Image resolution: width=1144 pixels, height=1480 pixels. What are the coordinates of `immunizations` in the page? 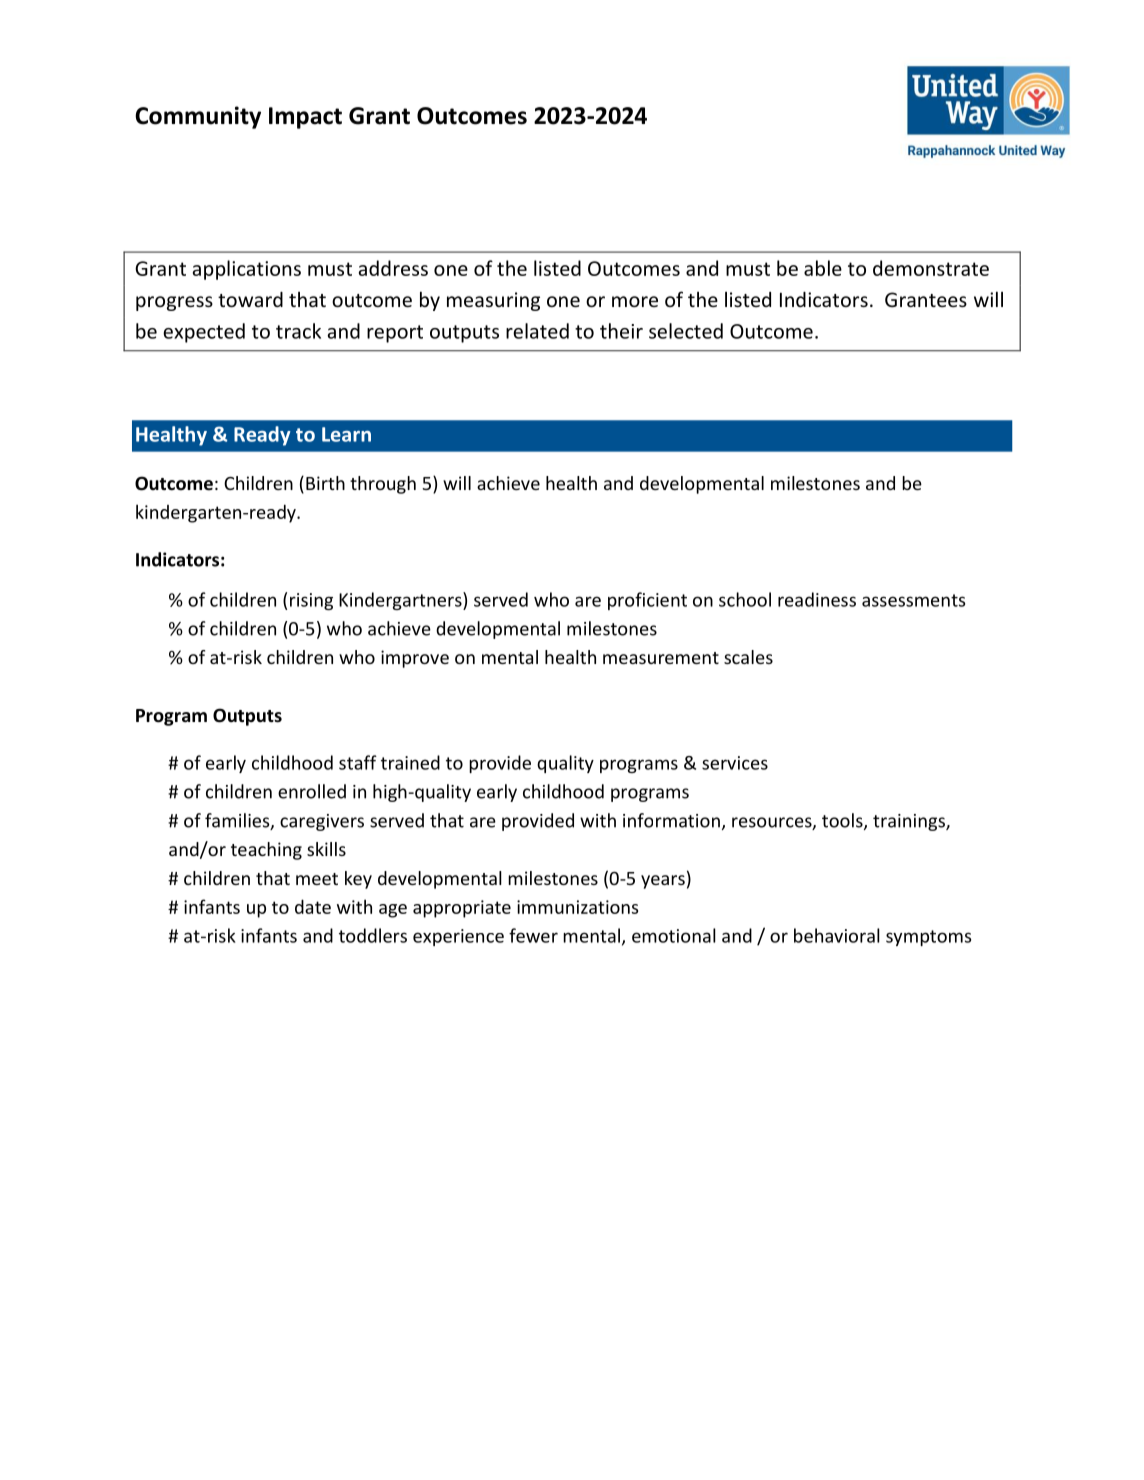 It's located at (577, 907).
